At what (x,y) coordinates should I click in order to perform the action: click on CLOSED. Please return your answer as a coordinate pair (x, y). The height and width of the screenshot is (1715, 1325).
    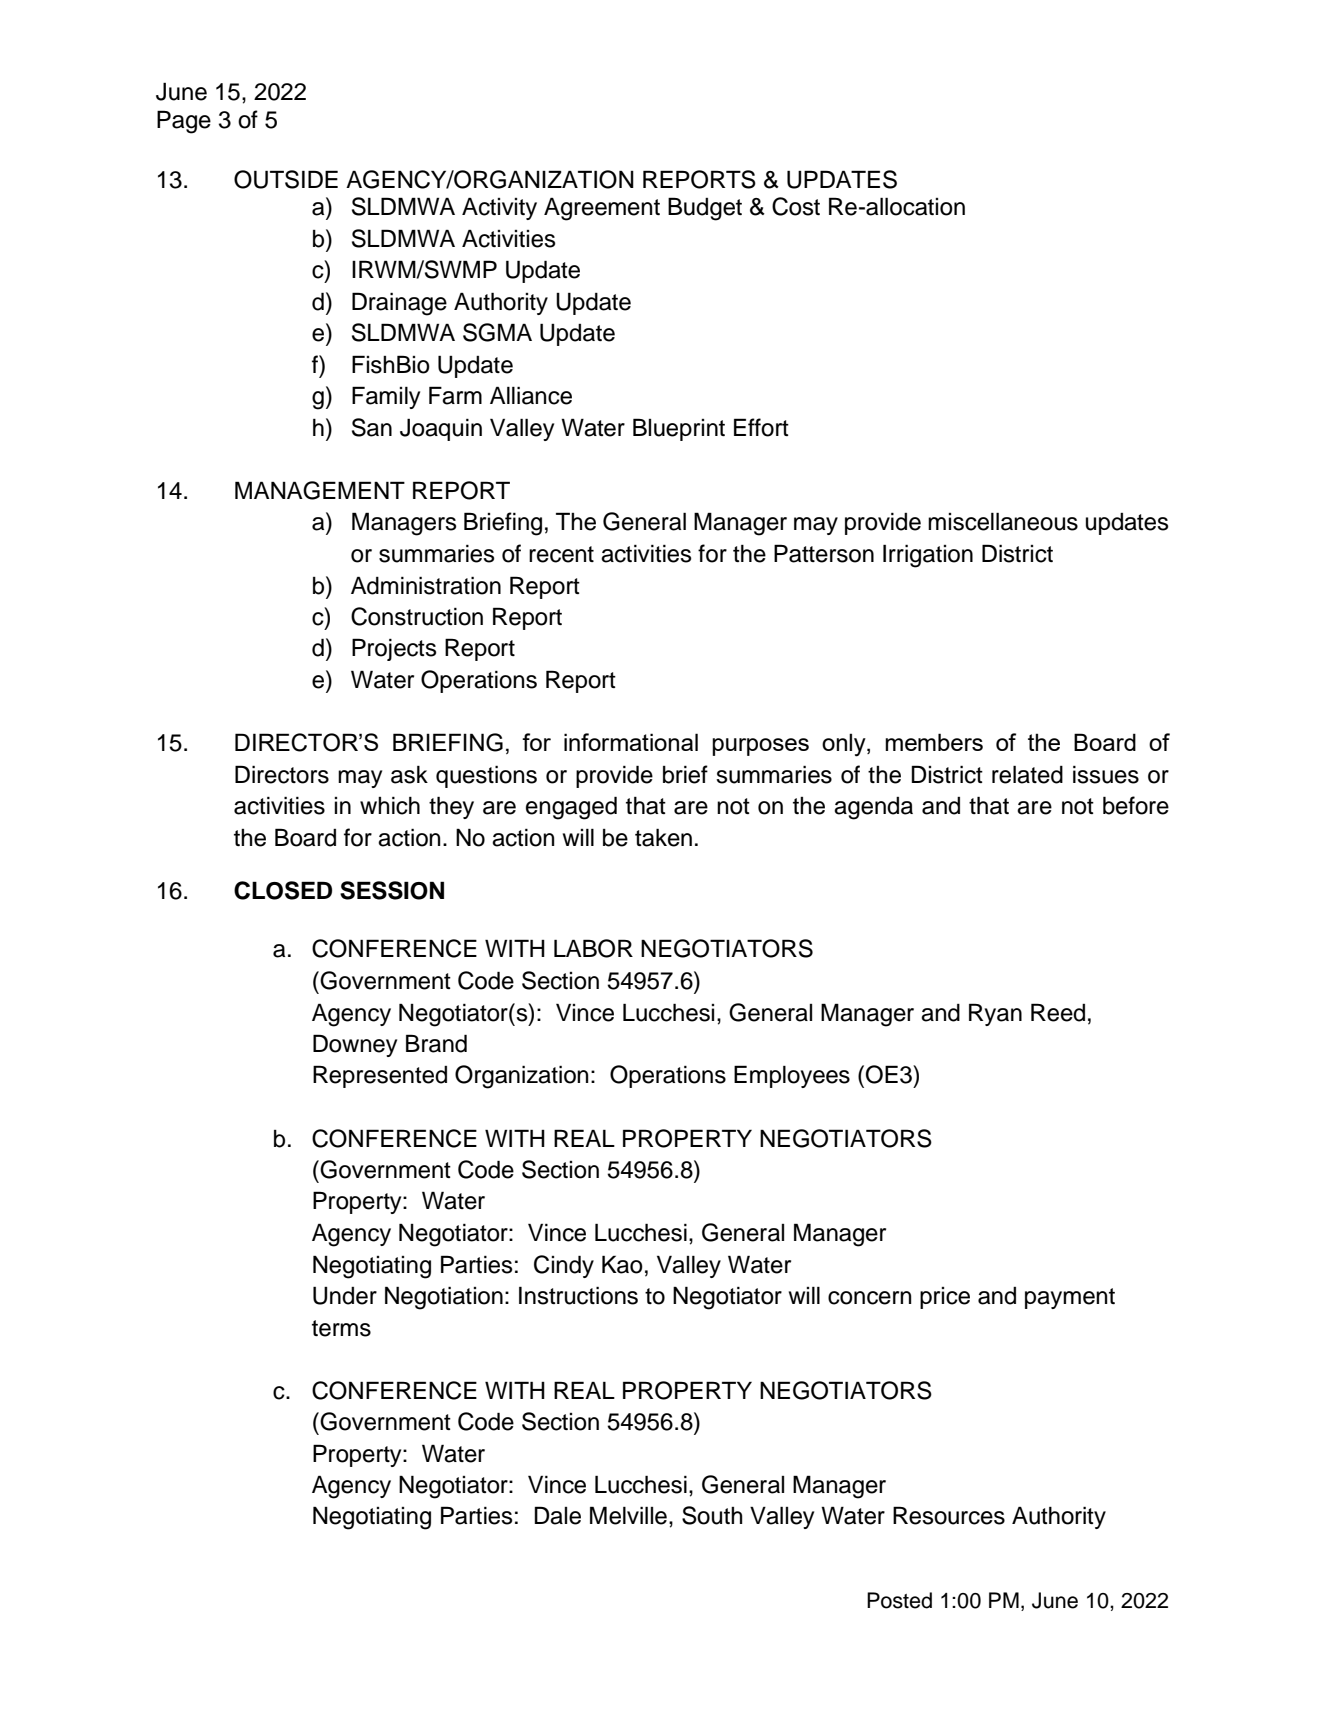
    Looking at the image, I should click on (283, 890).
